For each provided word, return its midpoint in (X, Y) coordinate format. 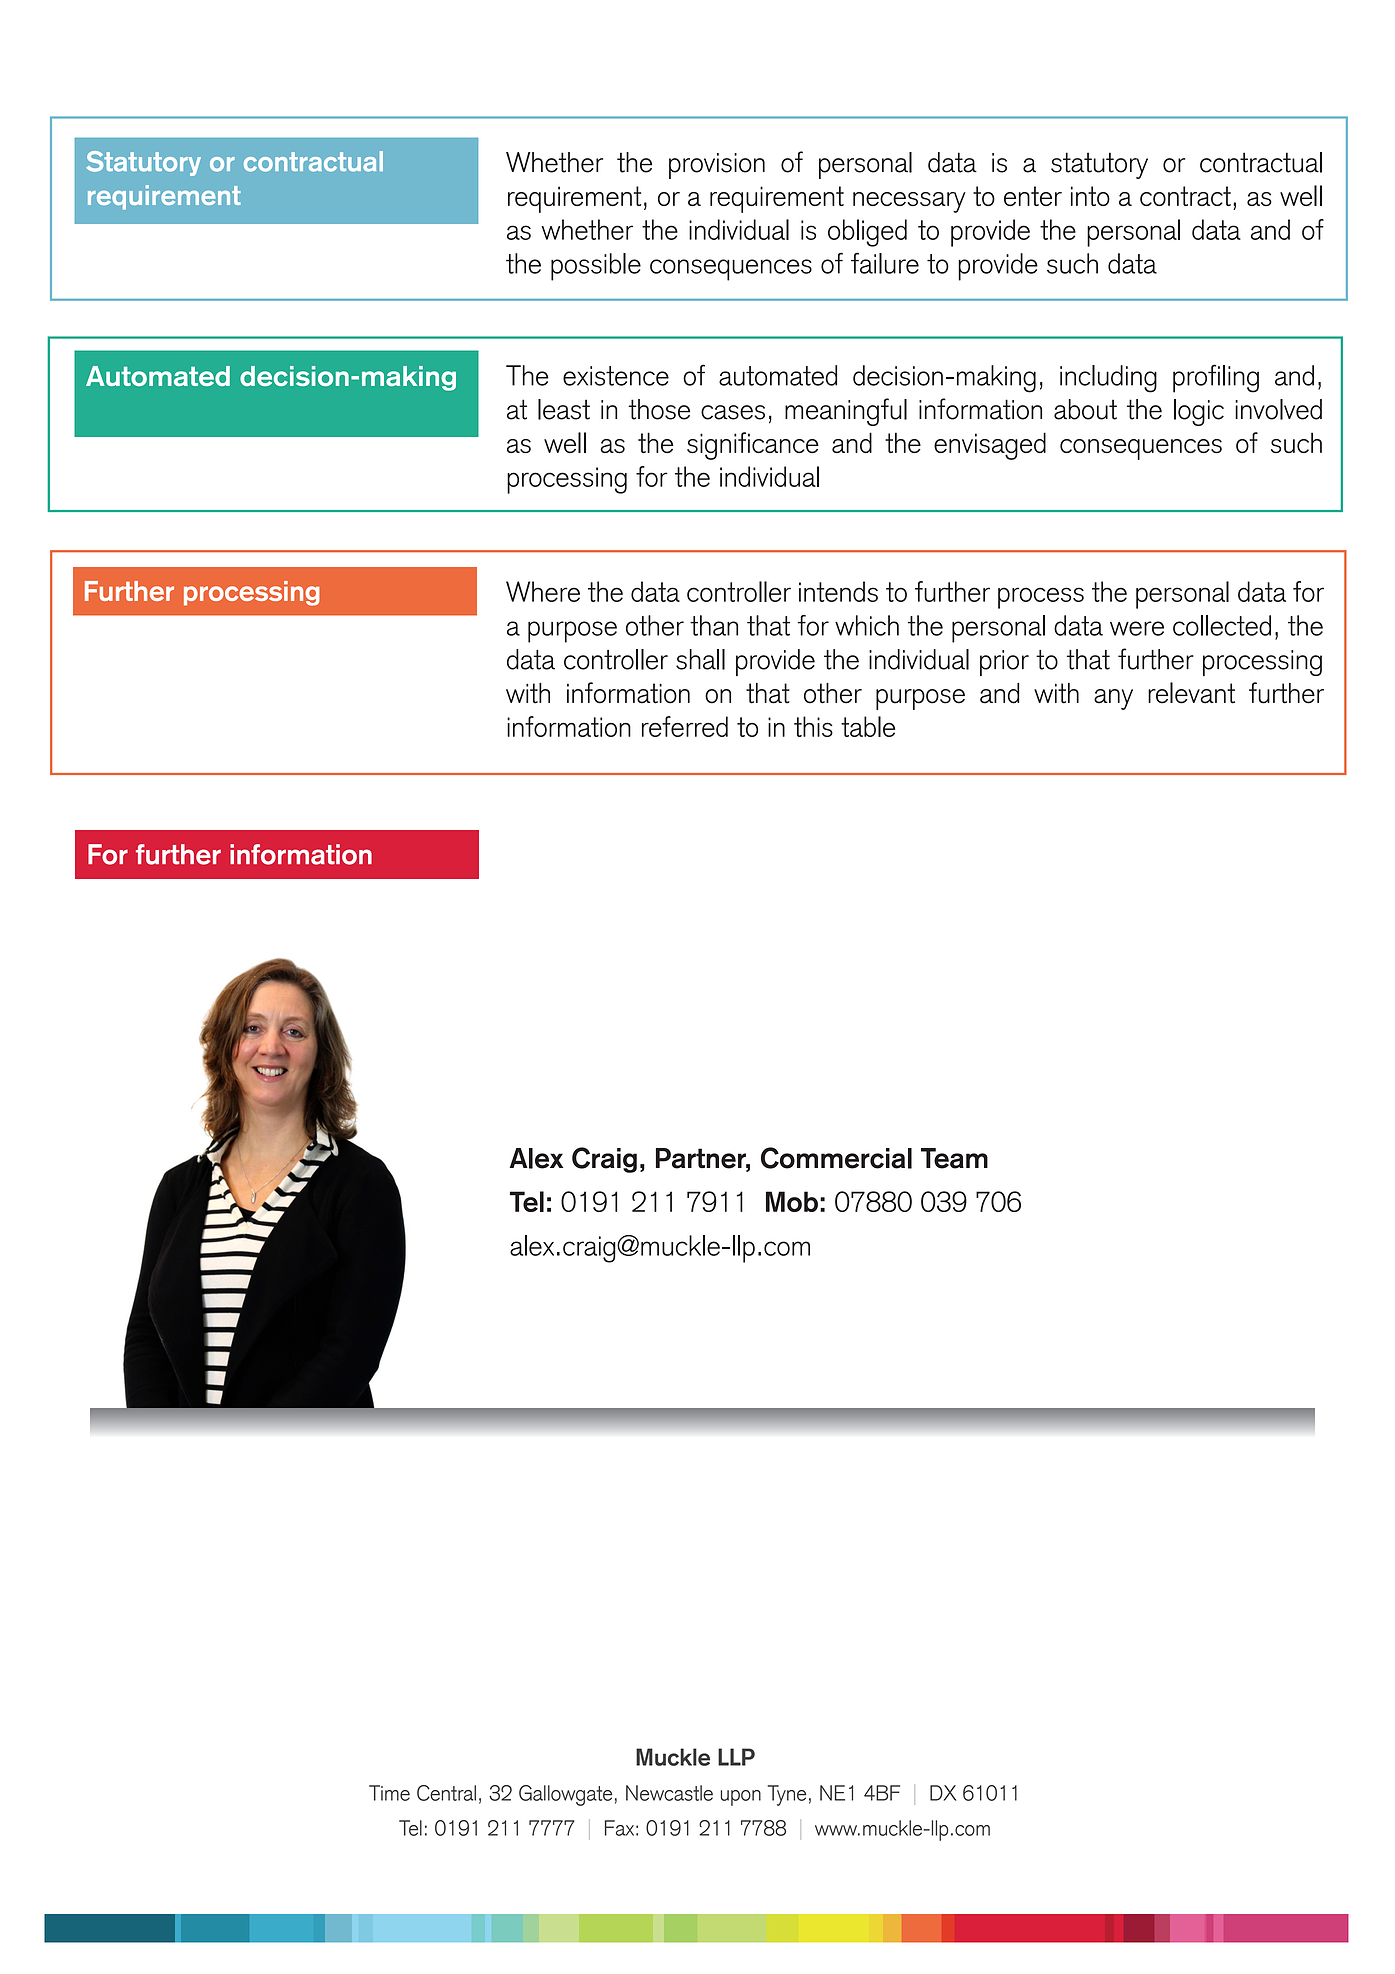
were (1137, 628)
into (1090, 196)
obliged (867, 233)
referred (685, 726)
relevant (1191, 693)
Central (446, 1793)
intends (838, 591)
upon (741, 1798)
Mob (792, 1201)
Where (543, 591)
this (813, 726)
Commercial (836, 1158)
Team (954, 1158)
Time (389, 1793)
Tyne (787, 1795)
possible (596, 267)
